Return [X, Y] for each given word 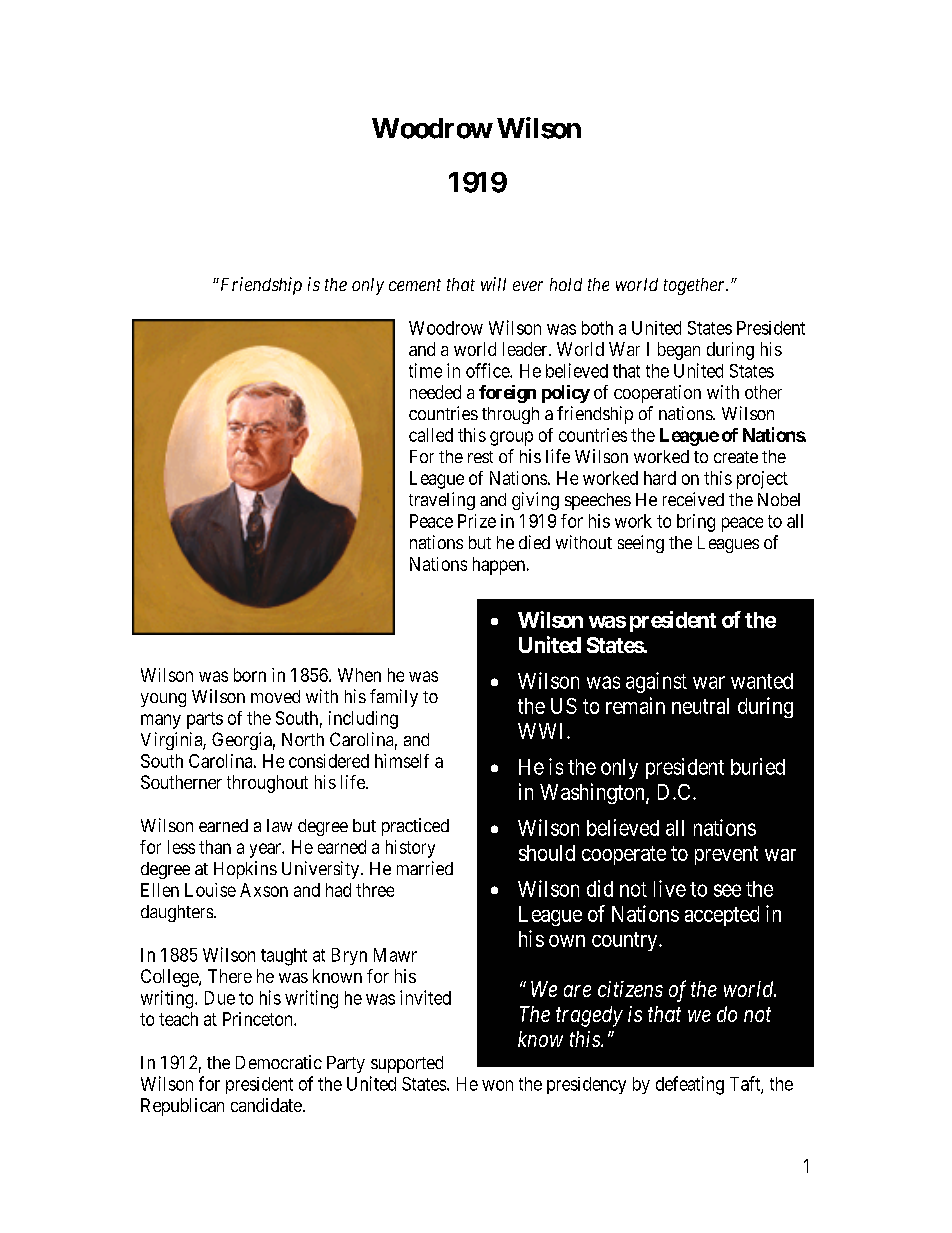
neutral [700, 706]
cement [415, 285]
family [394, 698]
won [497, 1085]
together [696, 286]
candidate [266, 1105]
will [493, 284]
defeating [690, 1085]
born [250, 675]
